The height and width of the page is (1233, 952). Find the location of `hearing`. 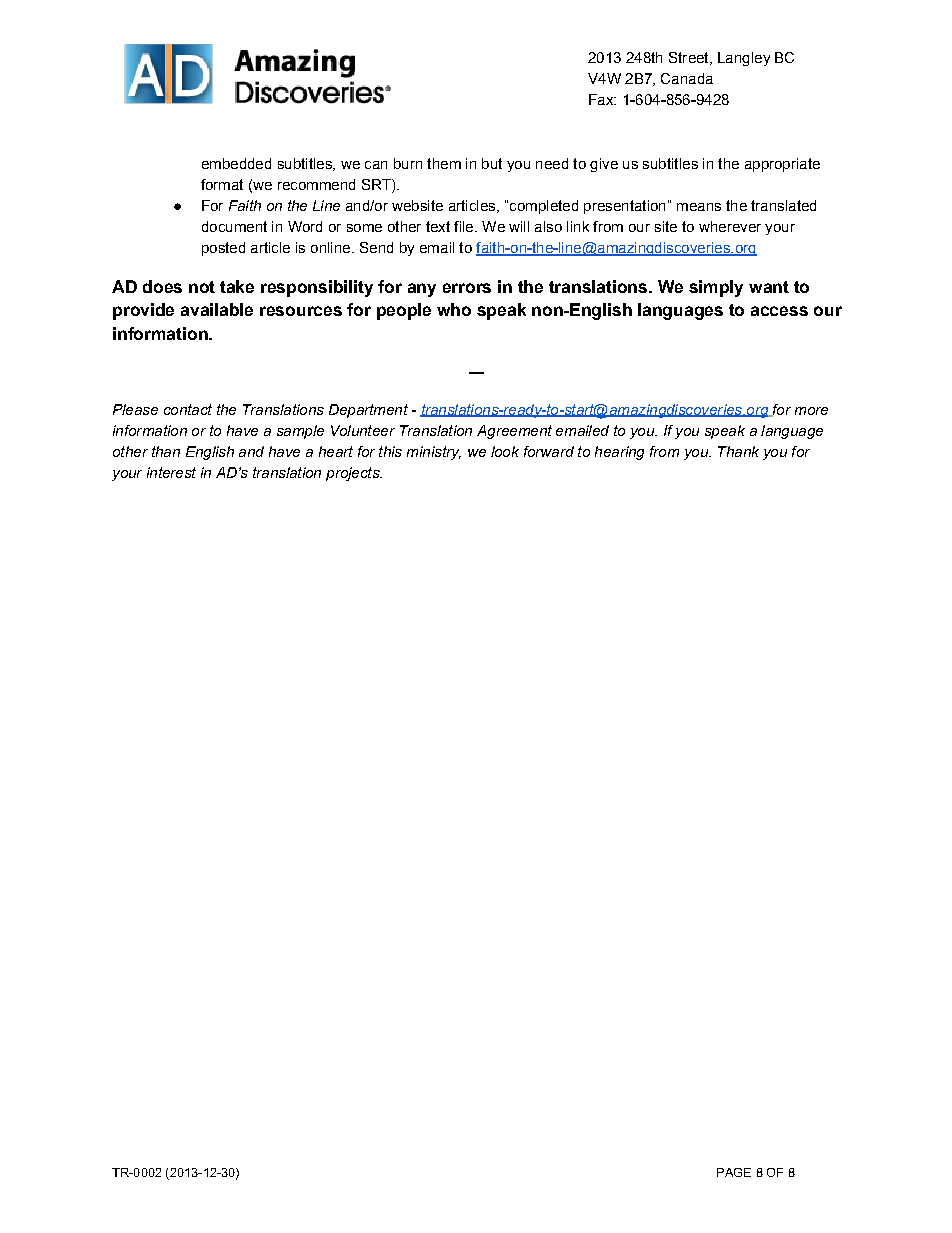

hearing is located at coordinates (619, 453).
